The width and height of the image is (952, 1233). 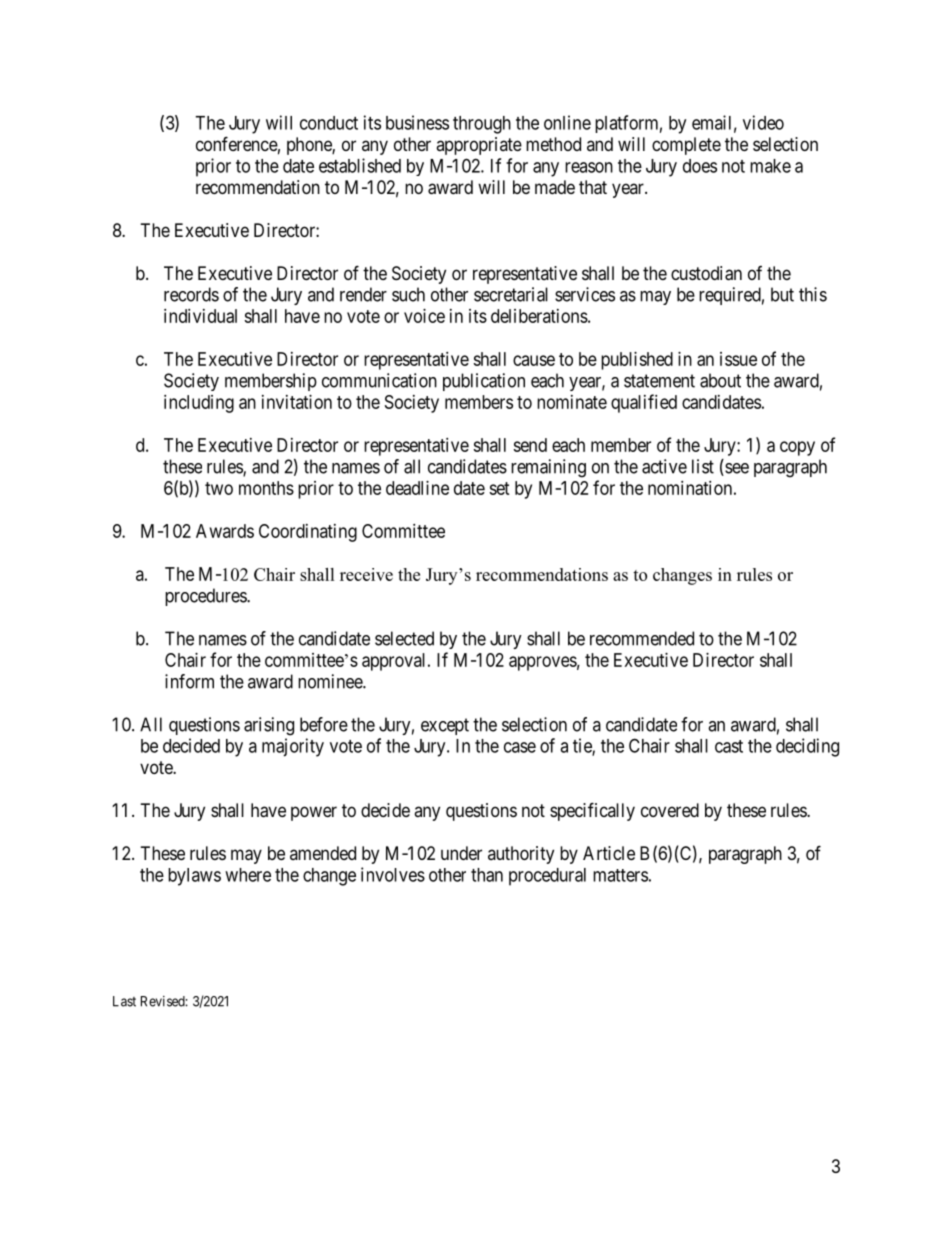 I want to click on except, so click(x=445, y=726).
